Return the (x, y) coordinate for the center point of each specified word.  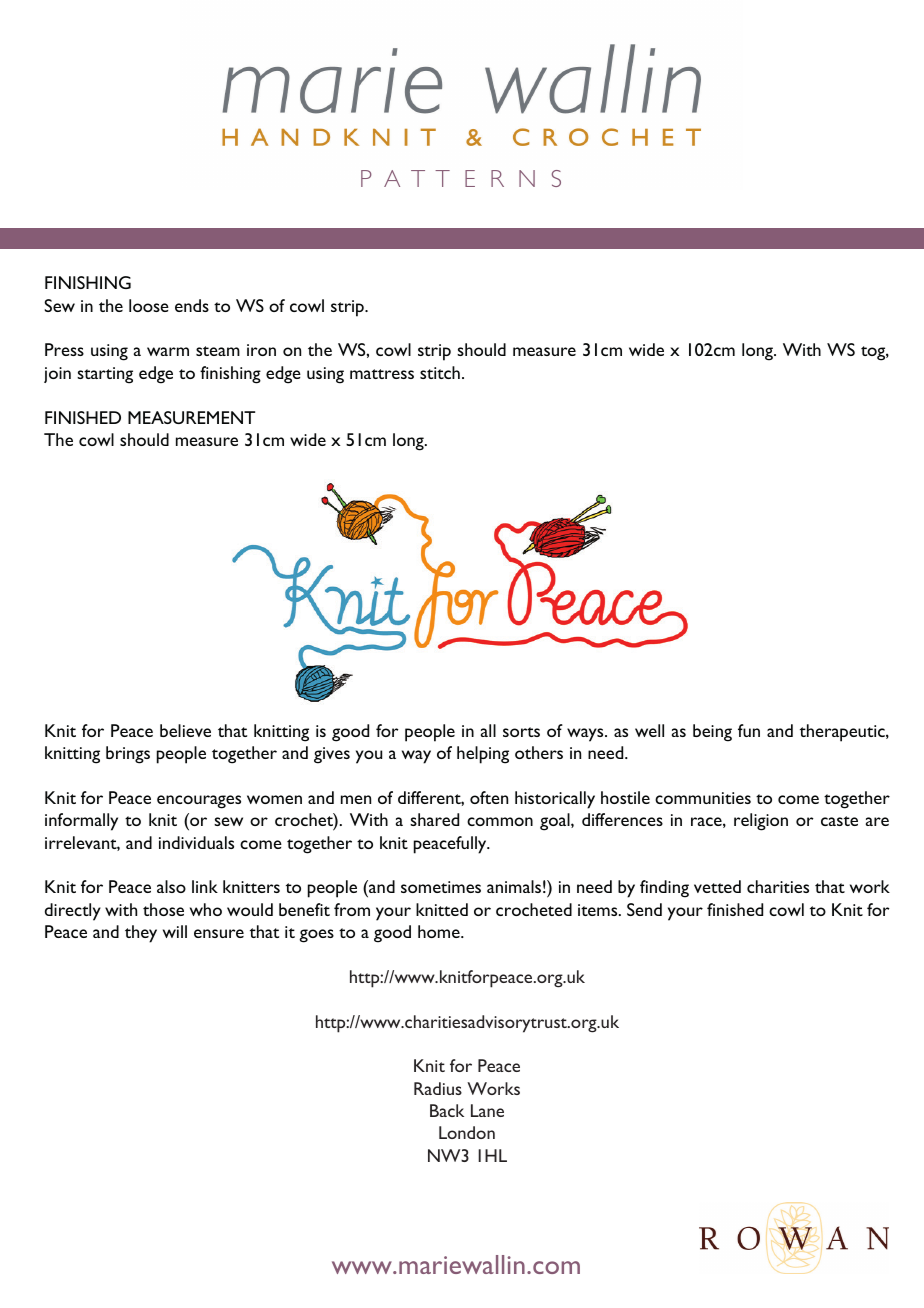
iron (261, 350)
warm (168, 351)
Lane (487, 1110)
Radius (438, 1088)
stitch (440, 372)
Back (447, 1110)
